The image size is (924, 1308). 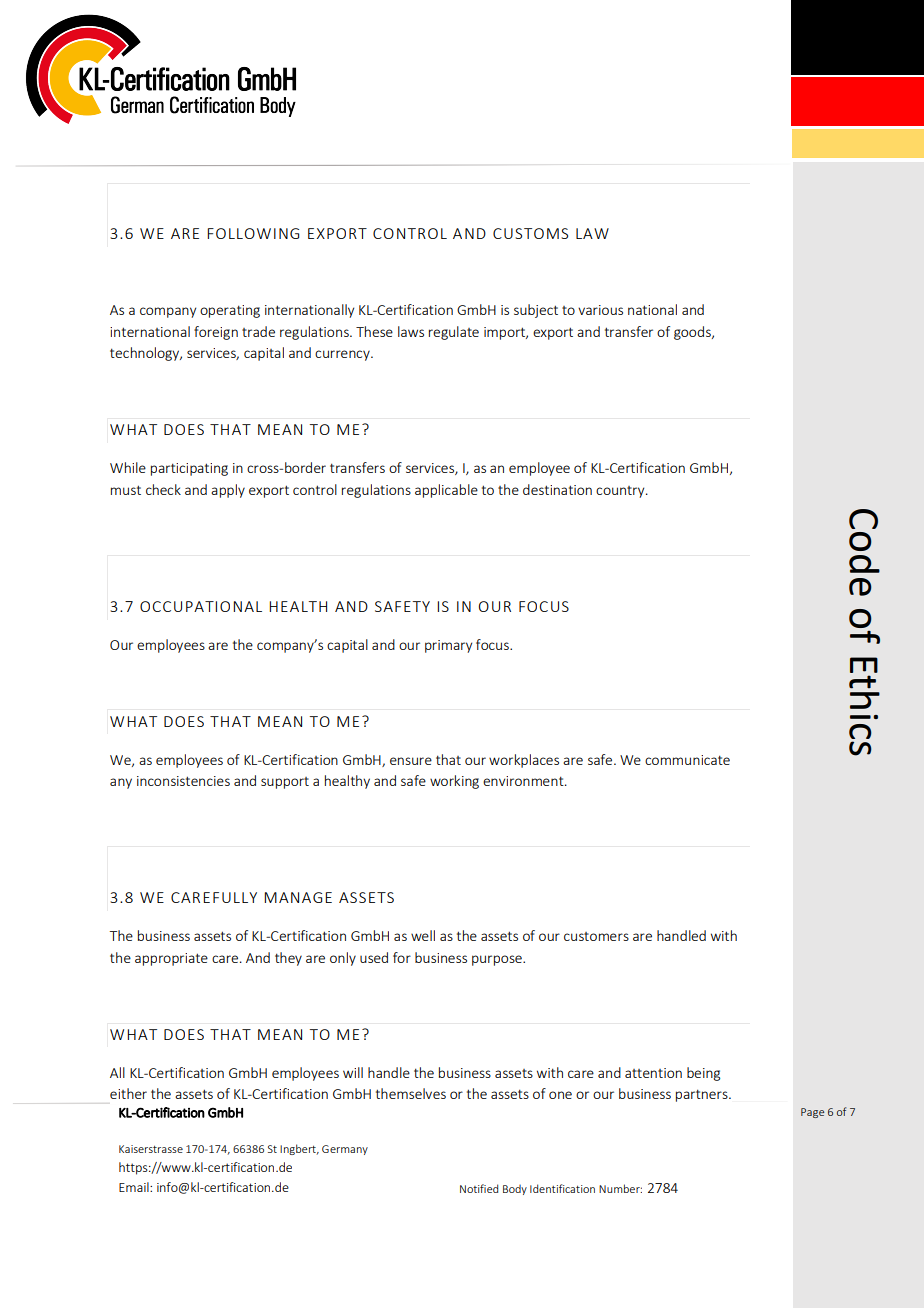 What do you see at coordinates (621, 492) in the document?
I see `country` at bounding box center [621, 492].
